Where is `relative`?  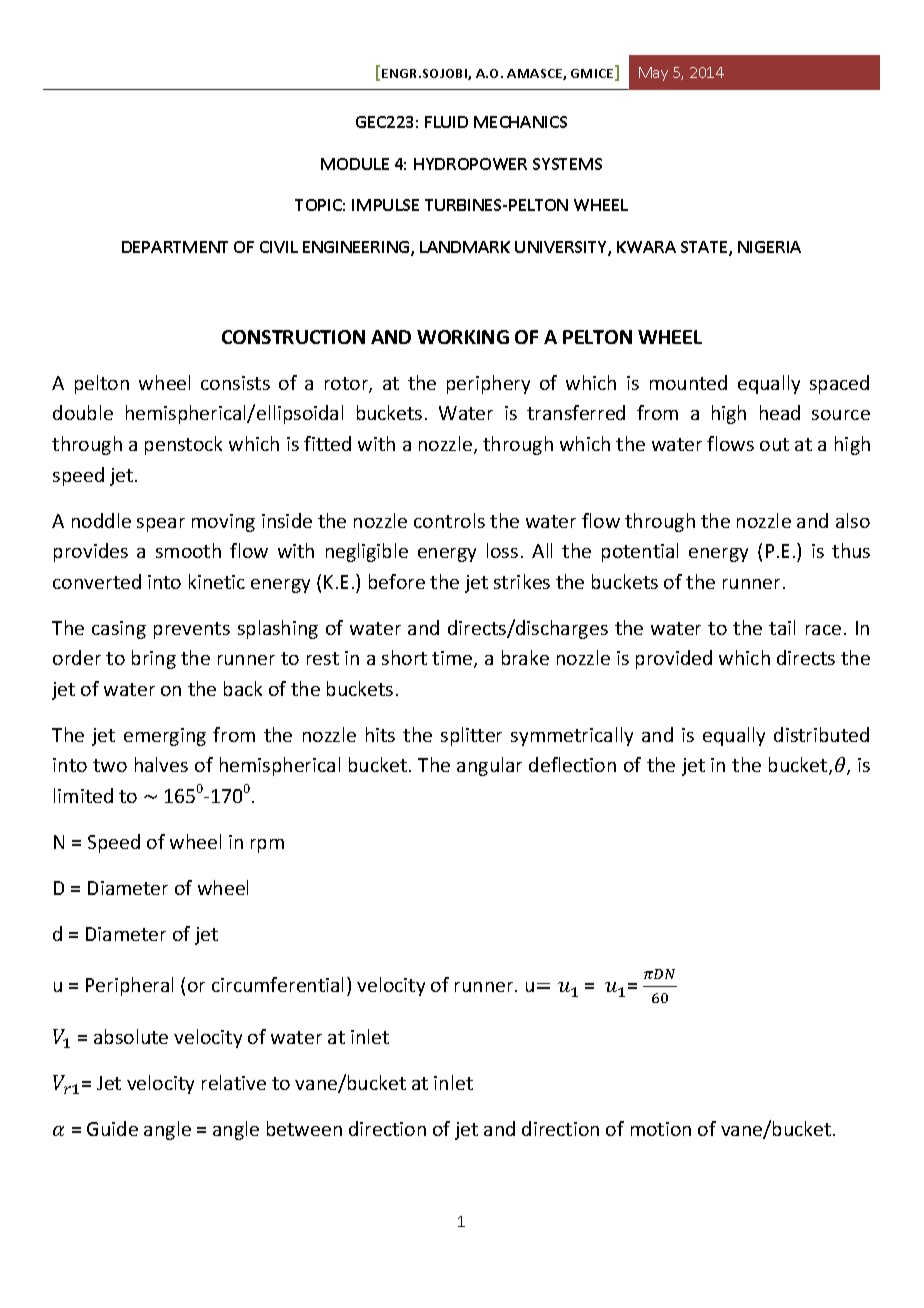 relative is located at coordinates (234, 1082).
